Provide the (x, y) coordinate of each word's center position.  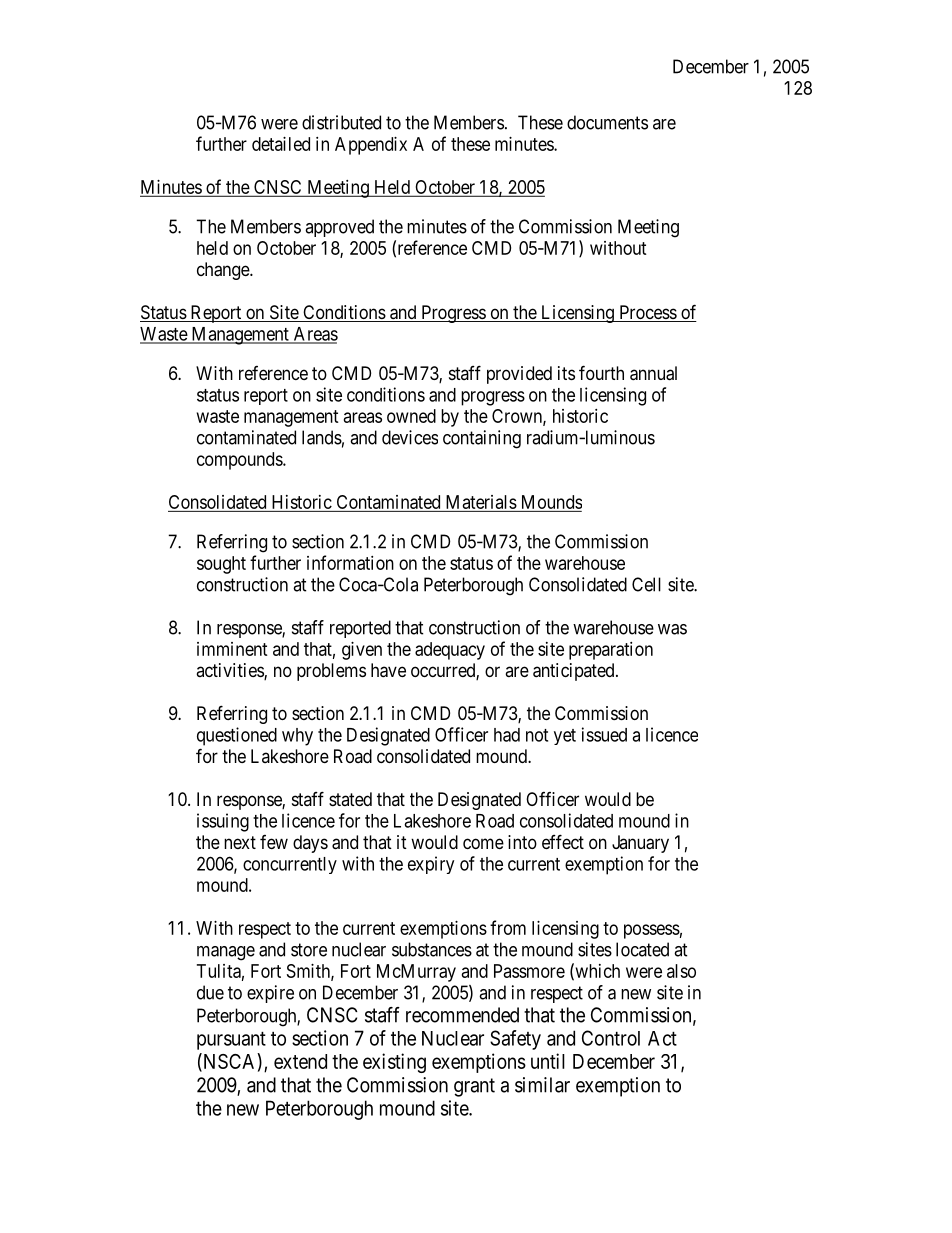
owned (411, 416)
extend (300, 1061)
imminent (232, 649)
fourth (601, 372)
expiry (431, 865)
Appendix (371, 146)
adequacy (450, 651)
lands (322, 437)
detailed (281, 144)
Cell (646, 584)
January (640, 844)
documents (607, 122)
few (274, 842)
